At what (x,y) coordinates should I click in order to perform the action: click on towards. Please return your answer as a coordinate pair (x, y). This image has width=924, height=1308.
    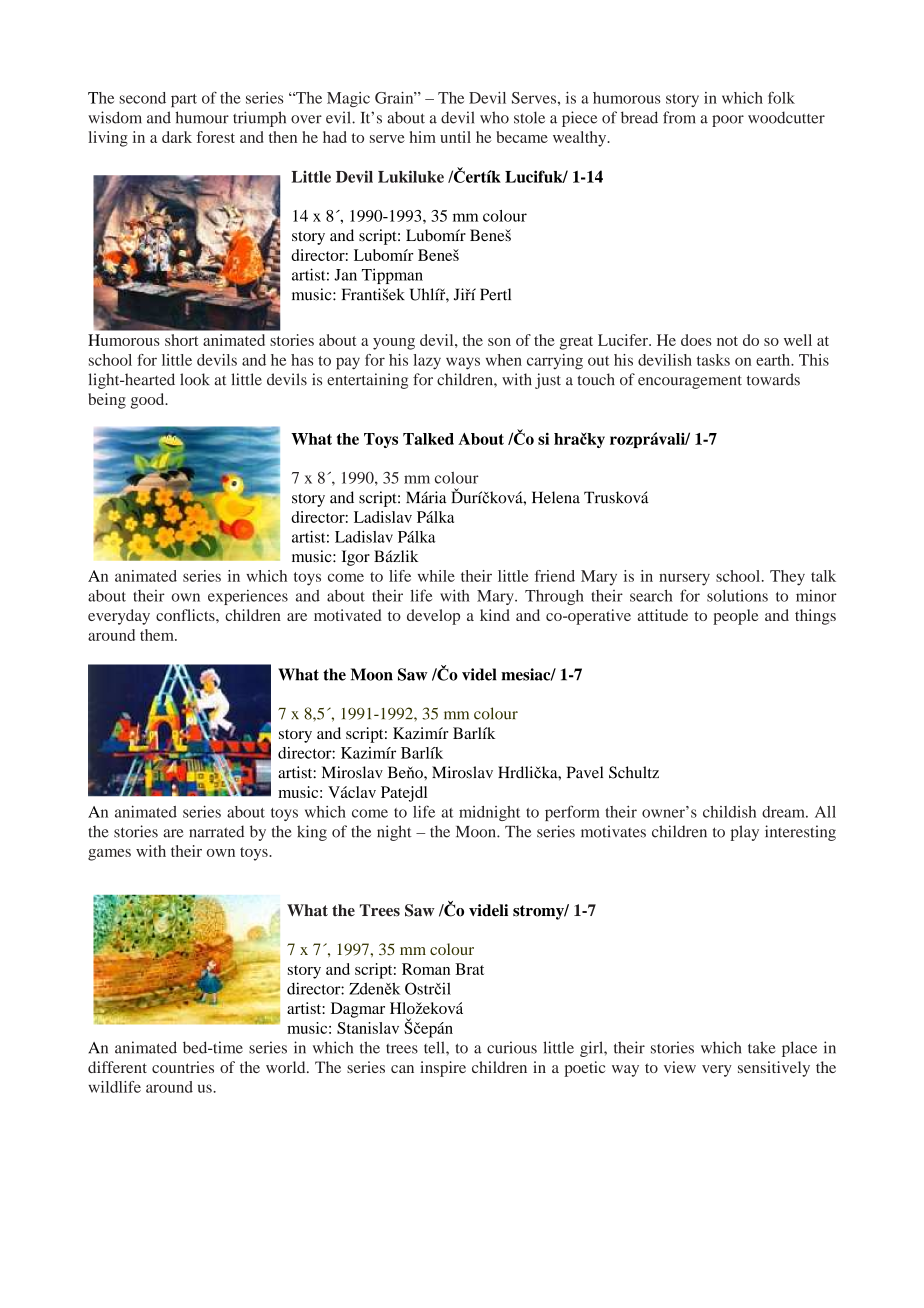
    Looking at the image, I should click on (773, 379).
